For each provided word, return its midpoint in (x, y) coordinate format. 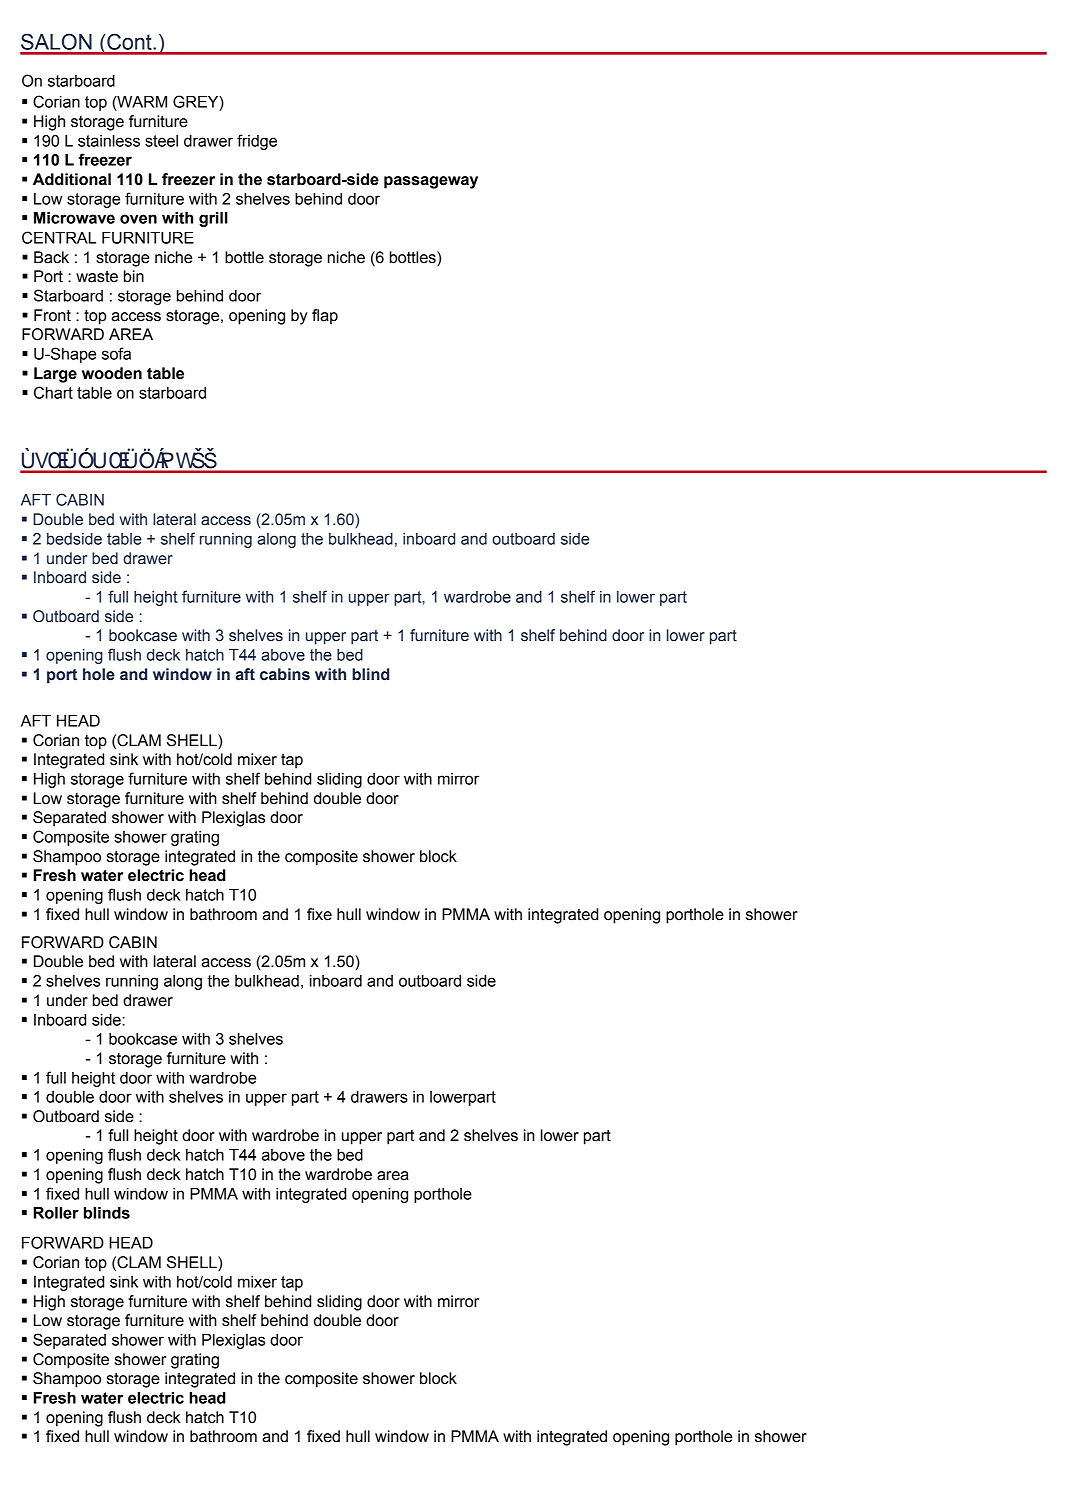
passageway (431, 182)
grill (213, 219)
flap (325, 317)
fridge (257, 142)
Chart (53, 392)
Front (52, 315)
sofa (116, 353)
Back (51, 257)
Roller (56, 1213)
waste (97, 276)
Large (55, 375)
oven (138, 219)
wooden (112, 373)
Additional (72, 179)
